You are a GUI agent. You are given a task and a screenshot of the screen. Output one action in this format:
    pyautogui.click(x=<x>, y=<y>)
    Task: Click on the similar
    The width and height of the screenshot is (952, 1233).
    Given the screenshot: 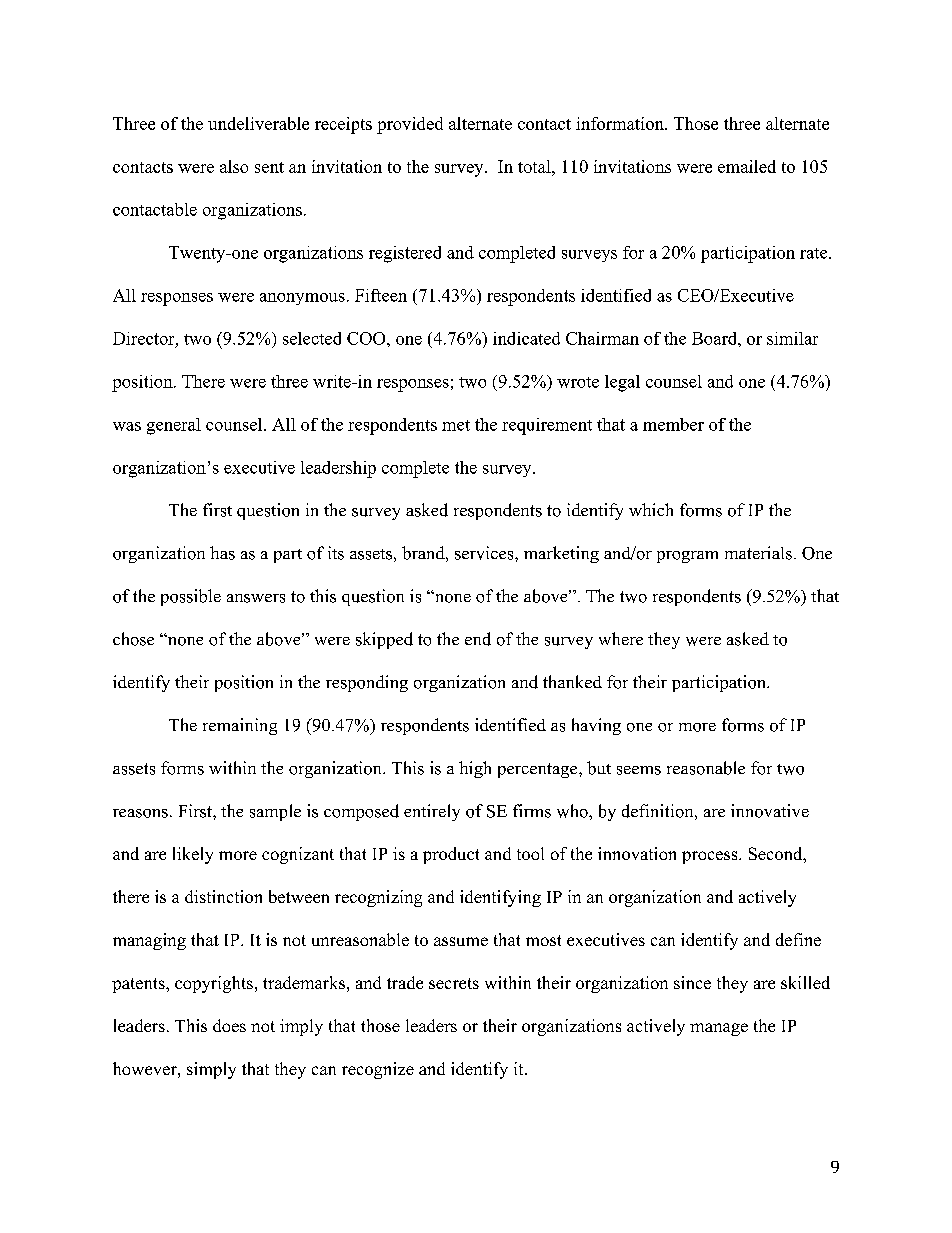 What is the action you would take?
    pyautogui.click(x=792, y=338)
